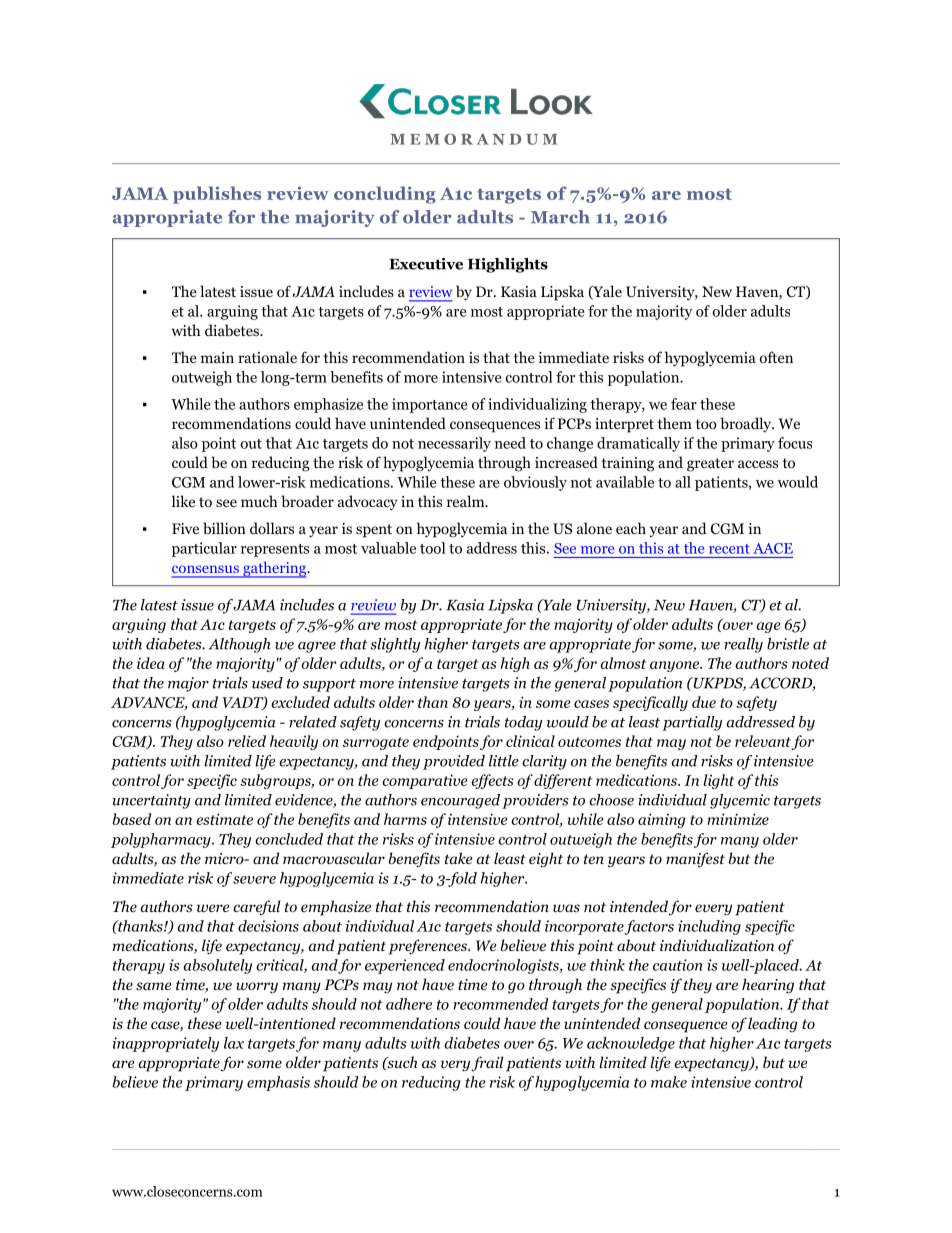 The image size is (952, 1233). I want to click on used, so click(267, 683).
